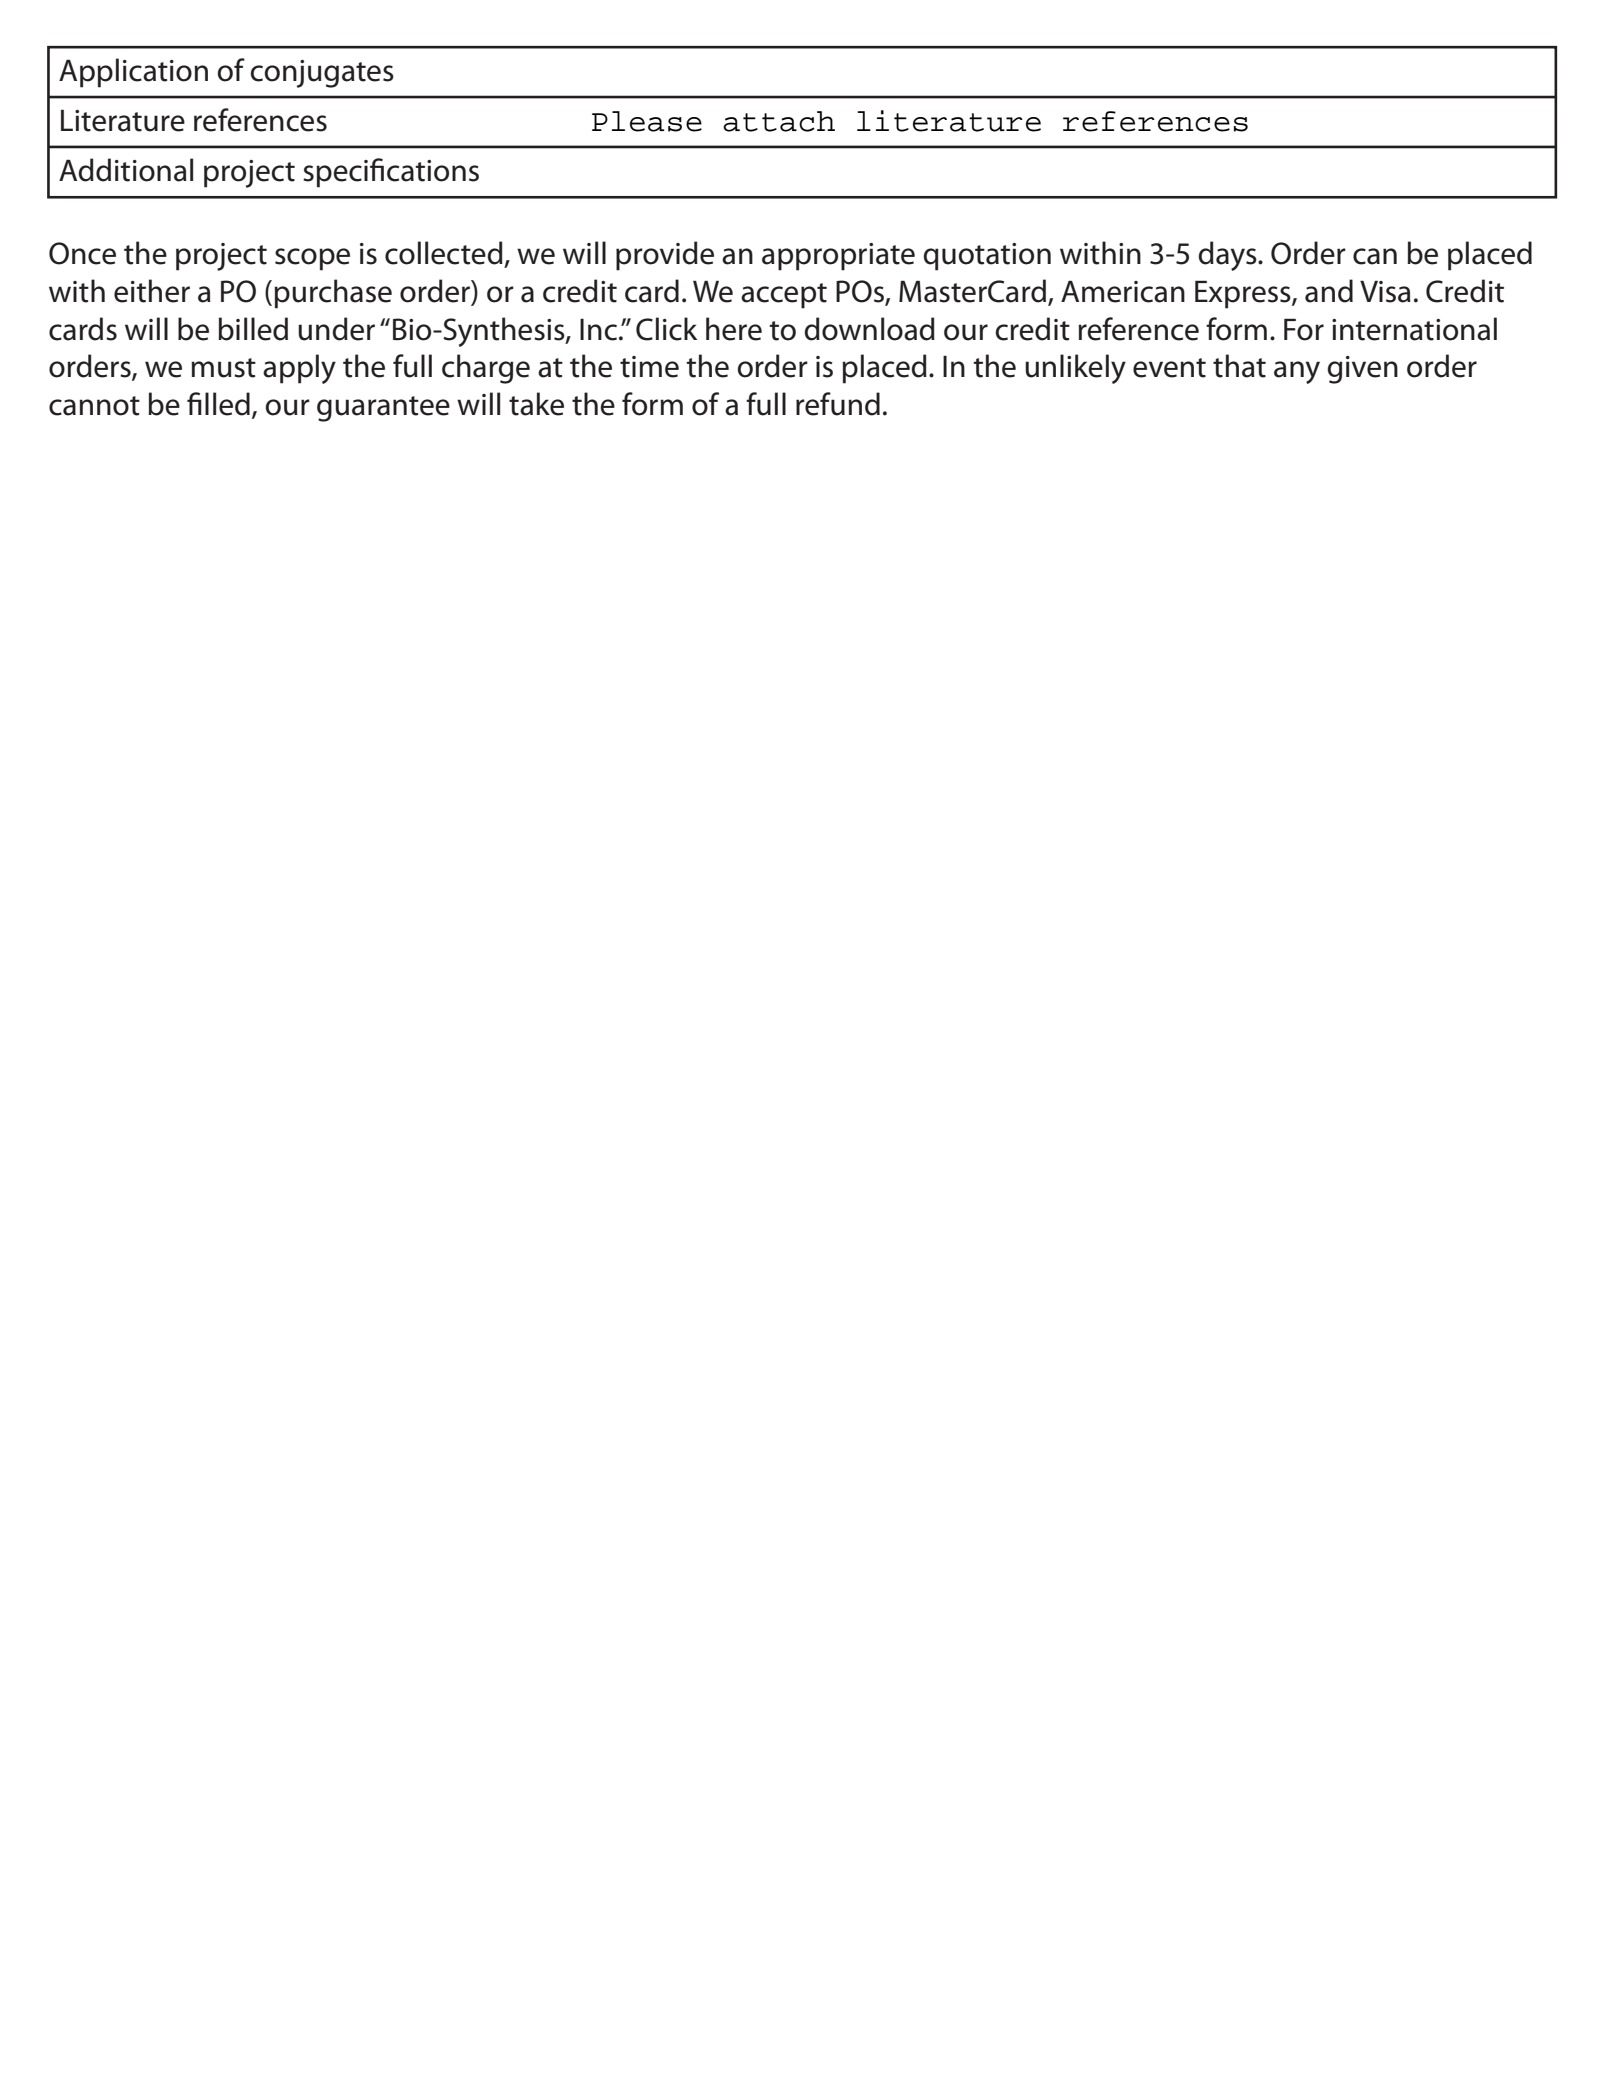 The image size is (1603, 2075). I want to click on Application, so click(133, 73).
